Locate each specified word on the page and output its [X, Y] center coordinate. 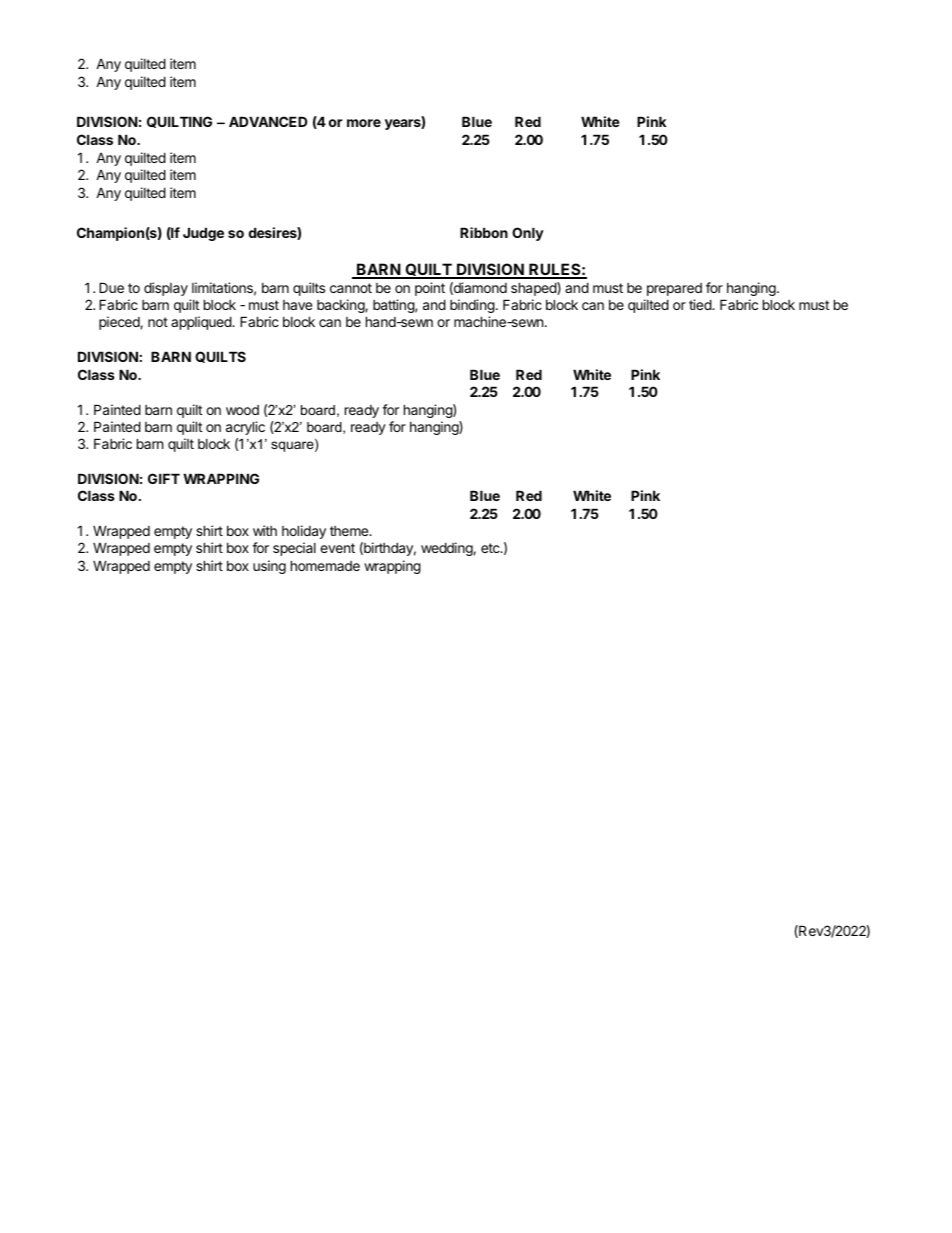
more [364, 123]
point [430, 289]
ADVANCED [268, 121]
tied [701, 304]
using [269, 567]
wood [242, 410]
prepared [674, 289]
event [337, 548]
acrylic [245, 428]
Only [528, 234]
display [166, 289]
